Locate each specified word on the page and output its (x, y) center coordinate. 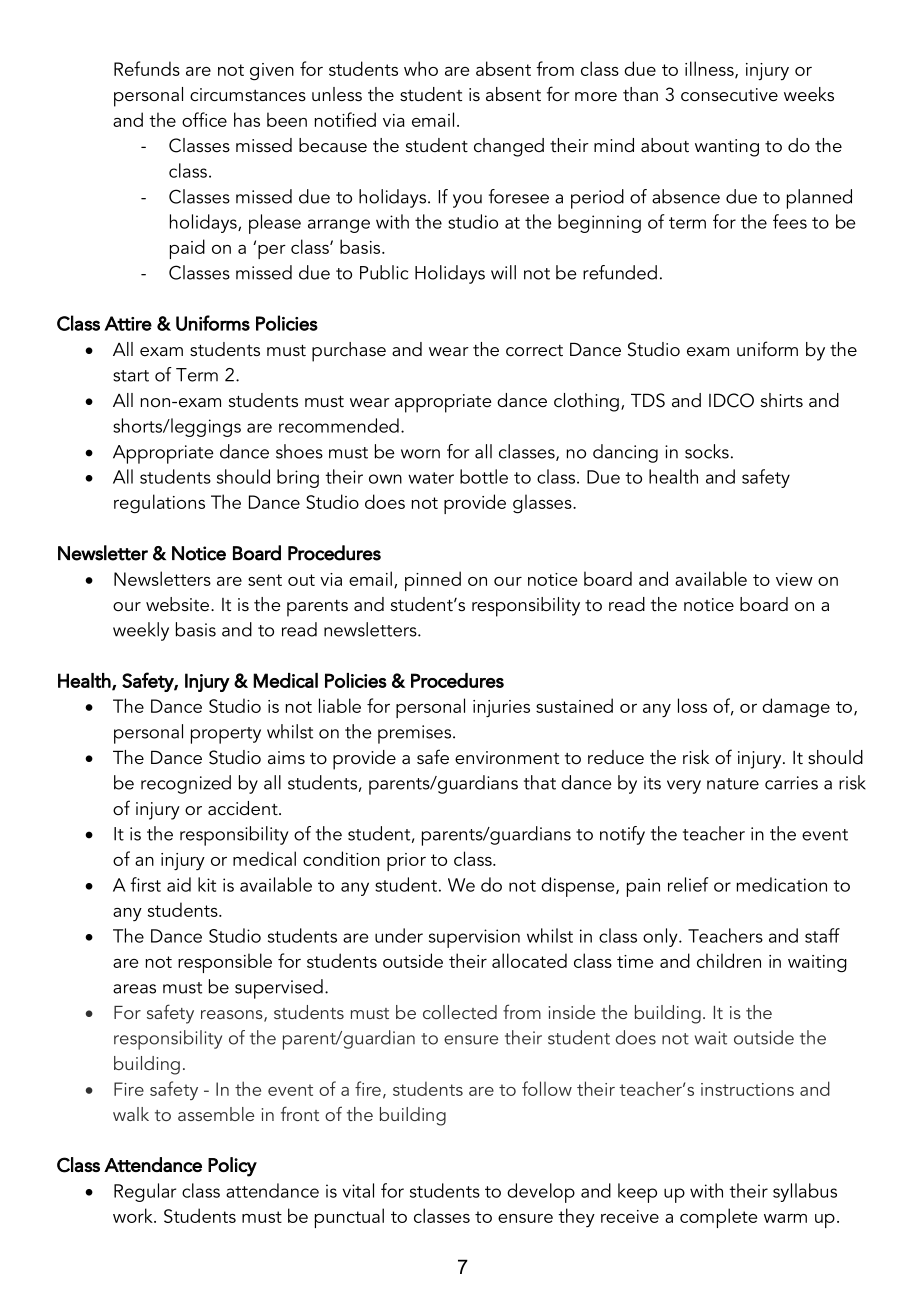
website (177, 604)
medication (781, 884)
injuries (501, 708)
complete (718, 1218)
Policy (232, 1167)
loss (692, 705)
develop (541, 1193)
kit (207, 884)
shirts (782, 400)
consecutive (729, 95)
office (204, 119)
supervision (474, 938)
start (131, 376)
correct (534, 351)
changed (509, 147)
